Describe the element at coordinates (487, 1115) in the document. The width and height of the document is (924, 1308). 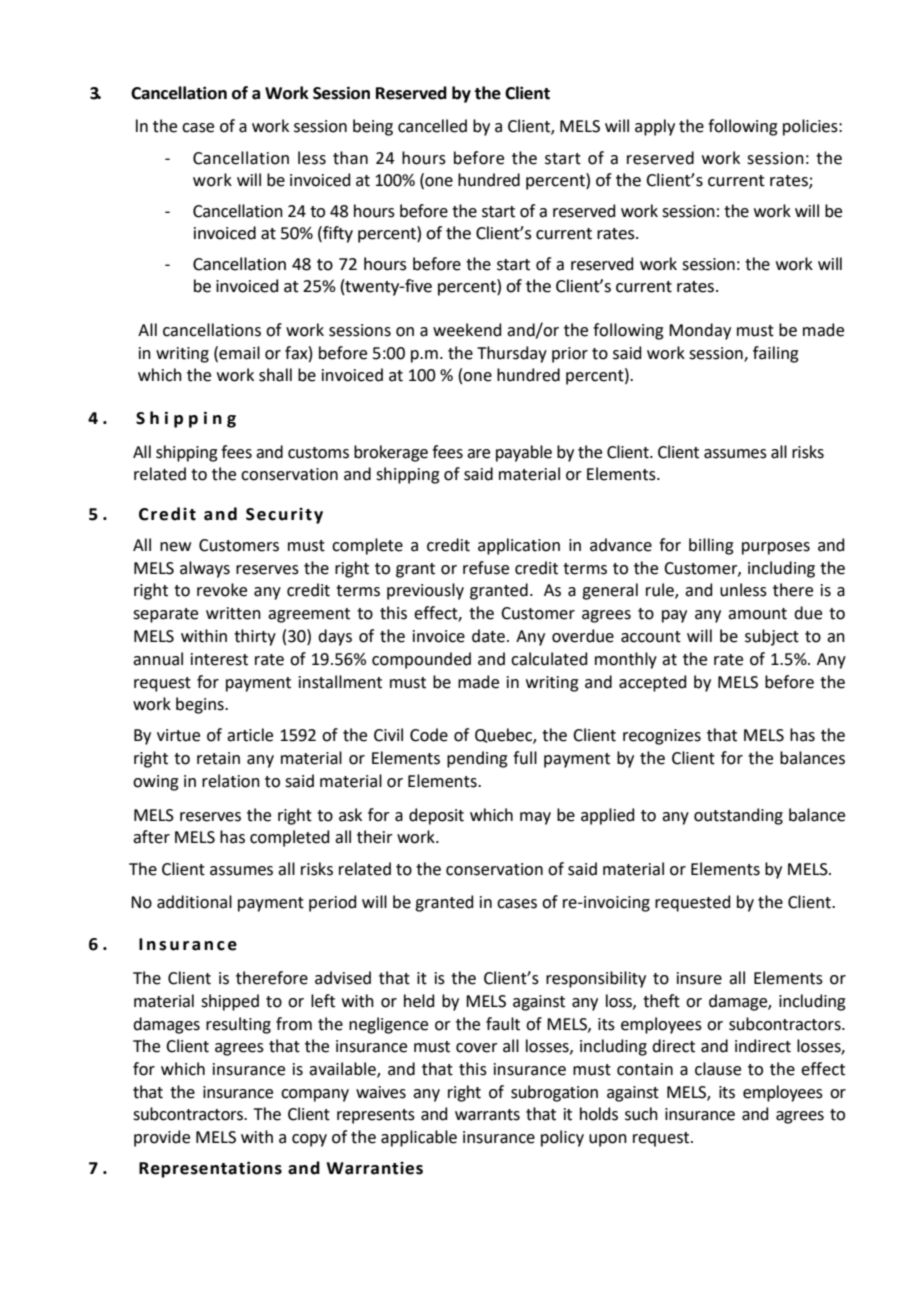
I see `warrants` at that location.
